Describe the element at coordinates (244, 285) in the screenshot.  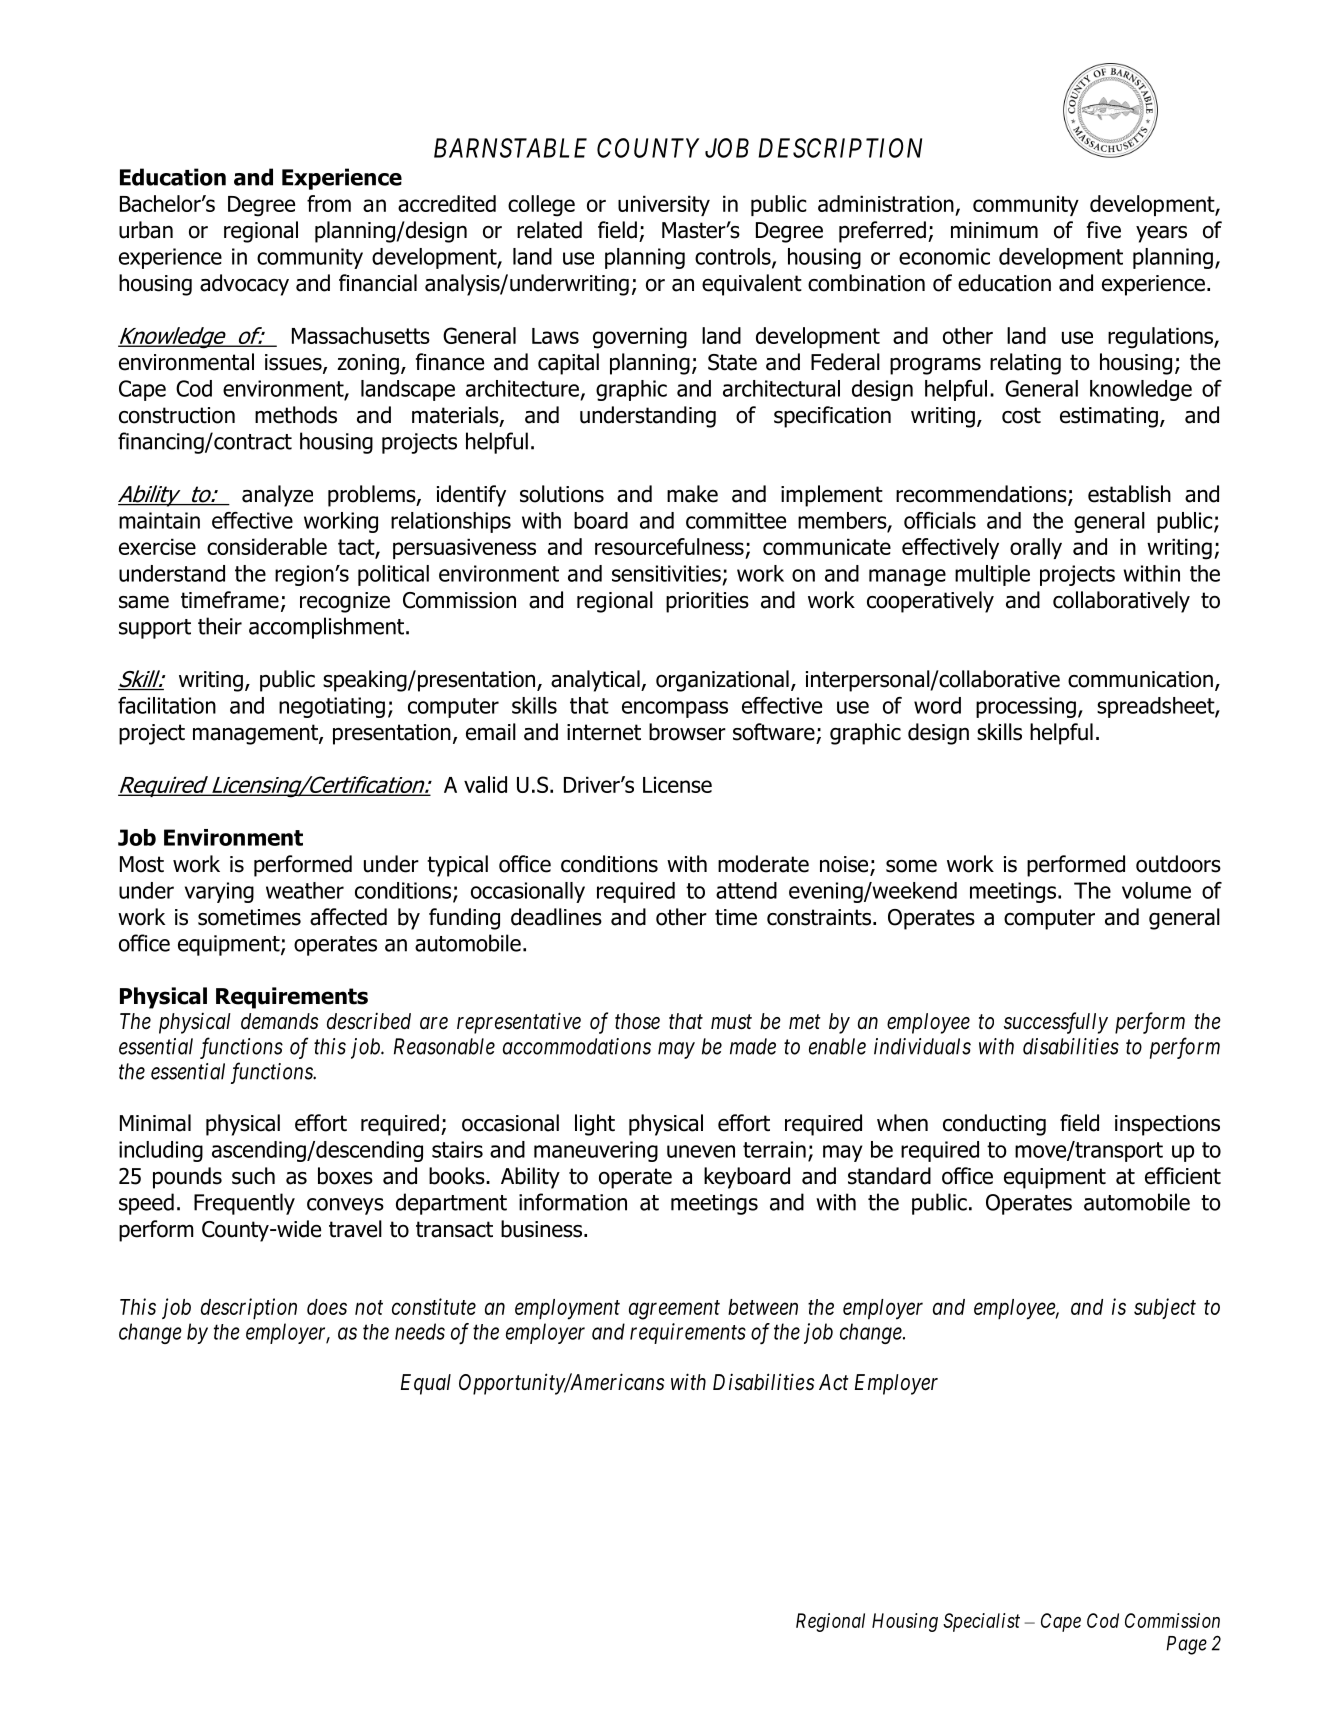
I see `advocacy` at that location.
